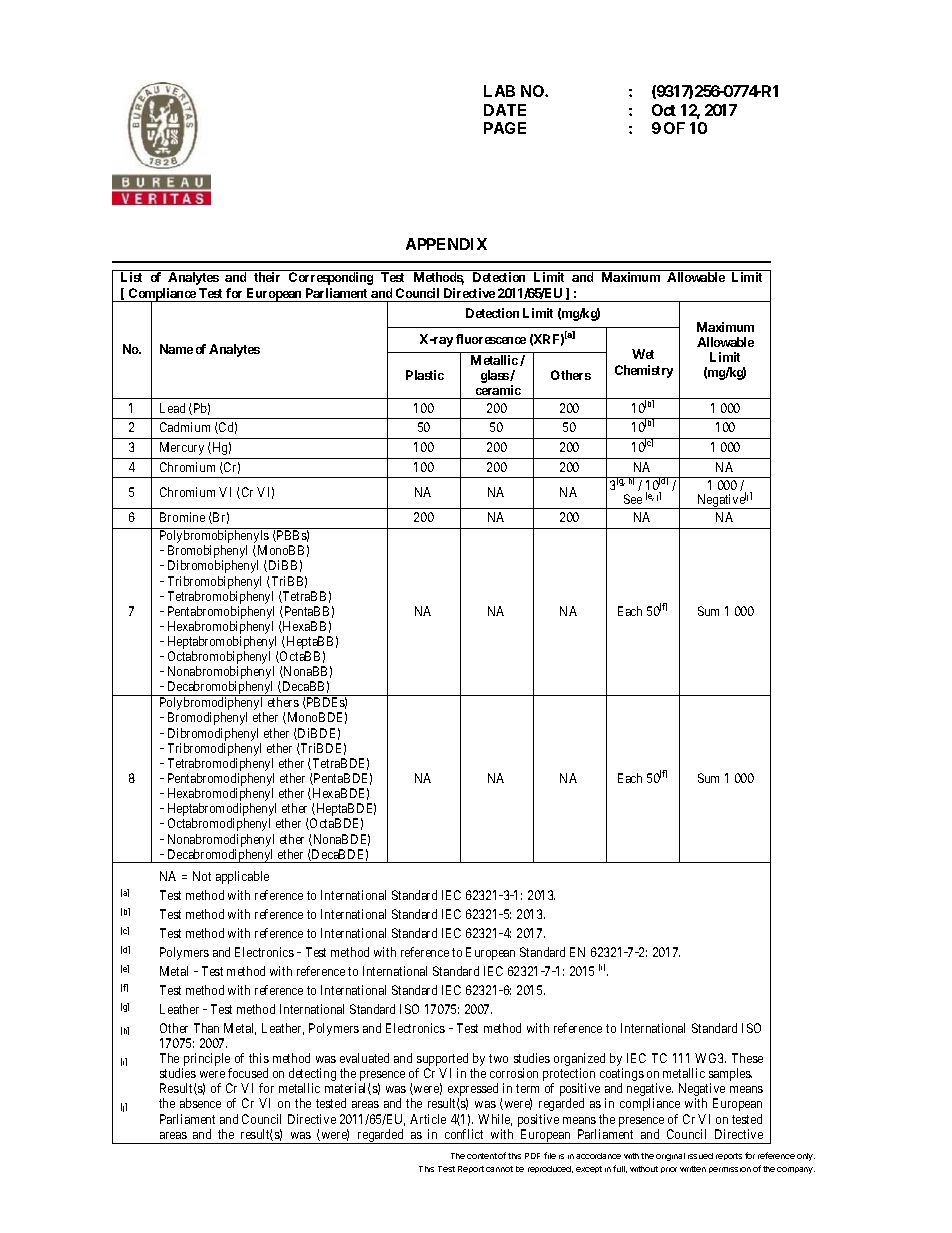 Image resolution: width=952 pixels, height=1233 pixels. What do you see at coordinates (267, 277) in the page?
I see `their` at bounding box center [267, 277].
